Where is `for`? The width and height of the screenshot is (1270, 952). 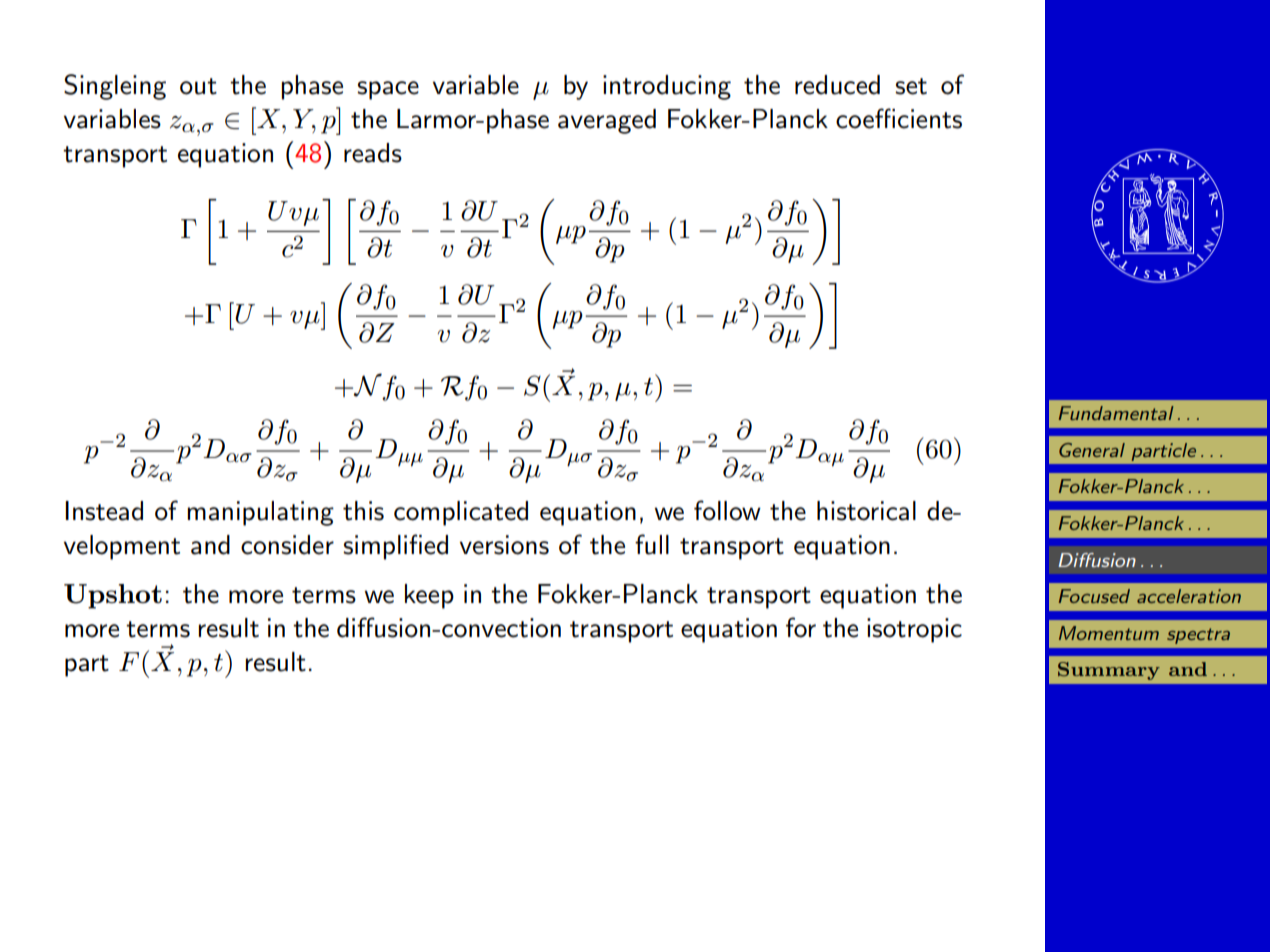
for is located at coordinates (801, 627).
